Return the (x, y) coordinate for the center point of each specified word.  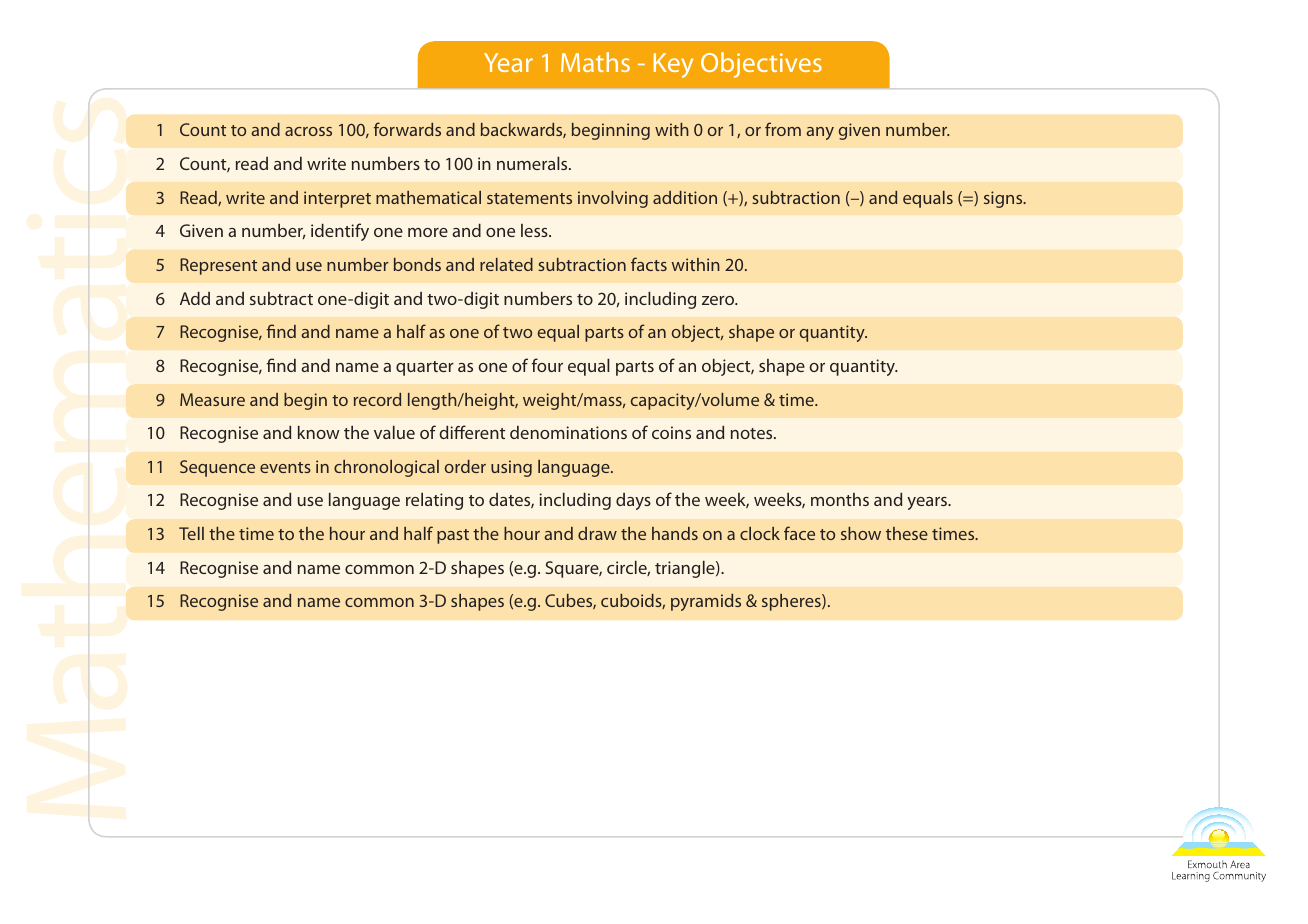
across (308, 131)
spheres (792, 602)
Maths (595, 62)
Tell (191, 533)
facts (649, 264)
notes (753, 433)
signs (1004, 199)
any (820, 133)
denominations (568, 432)
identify (340, 232)
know (319, 432)
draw (597, 533)
